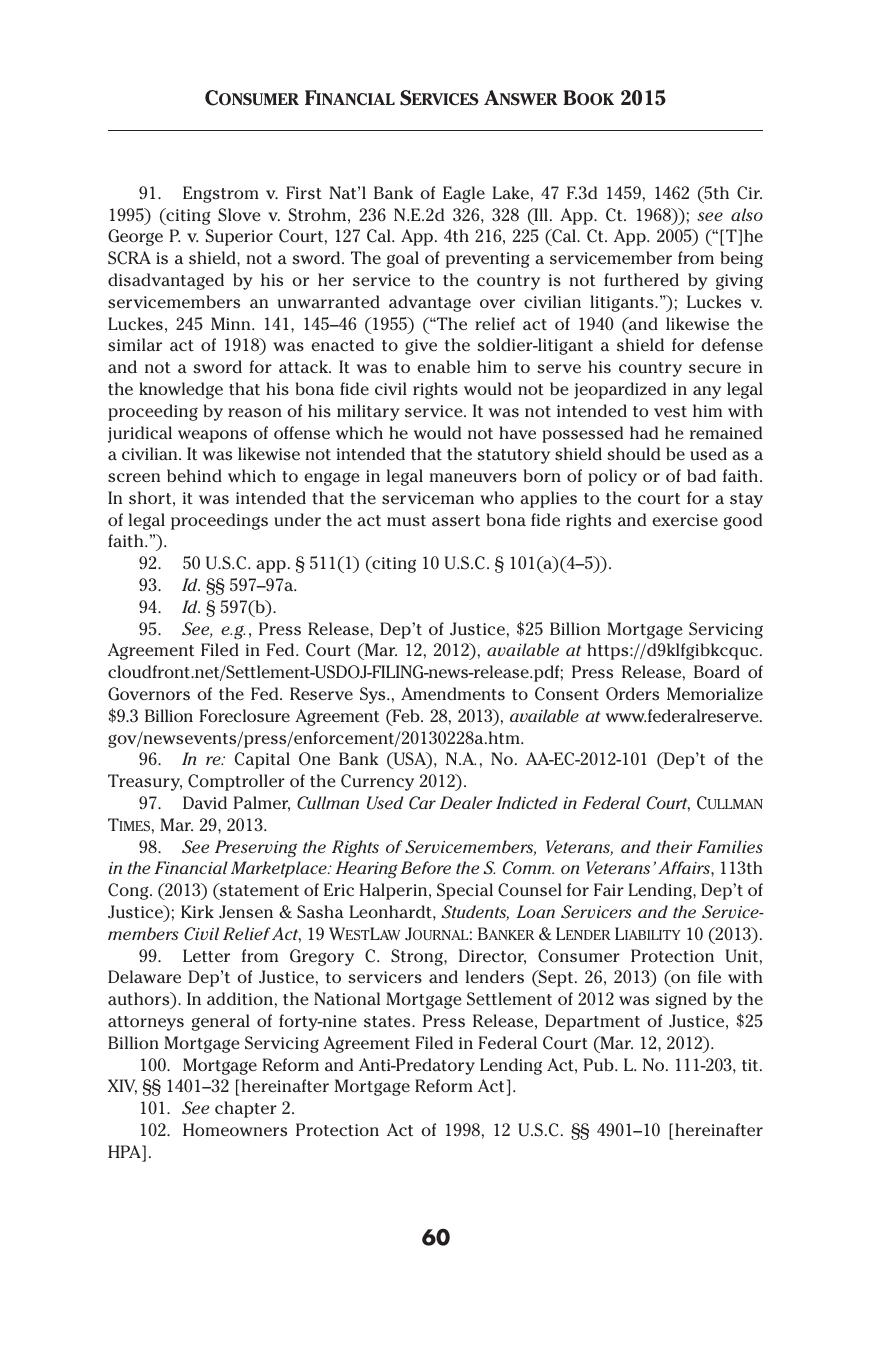 The width and height of the page is (896, 1345). I want to click on Slove, so click(239, 215).
